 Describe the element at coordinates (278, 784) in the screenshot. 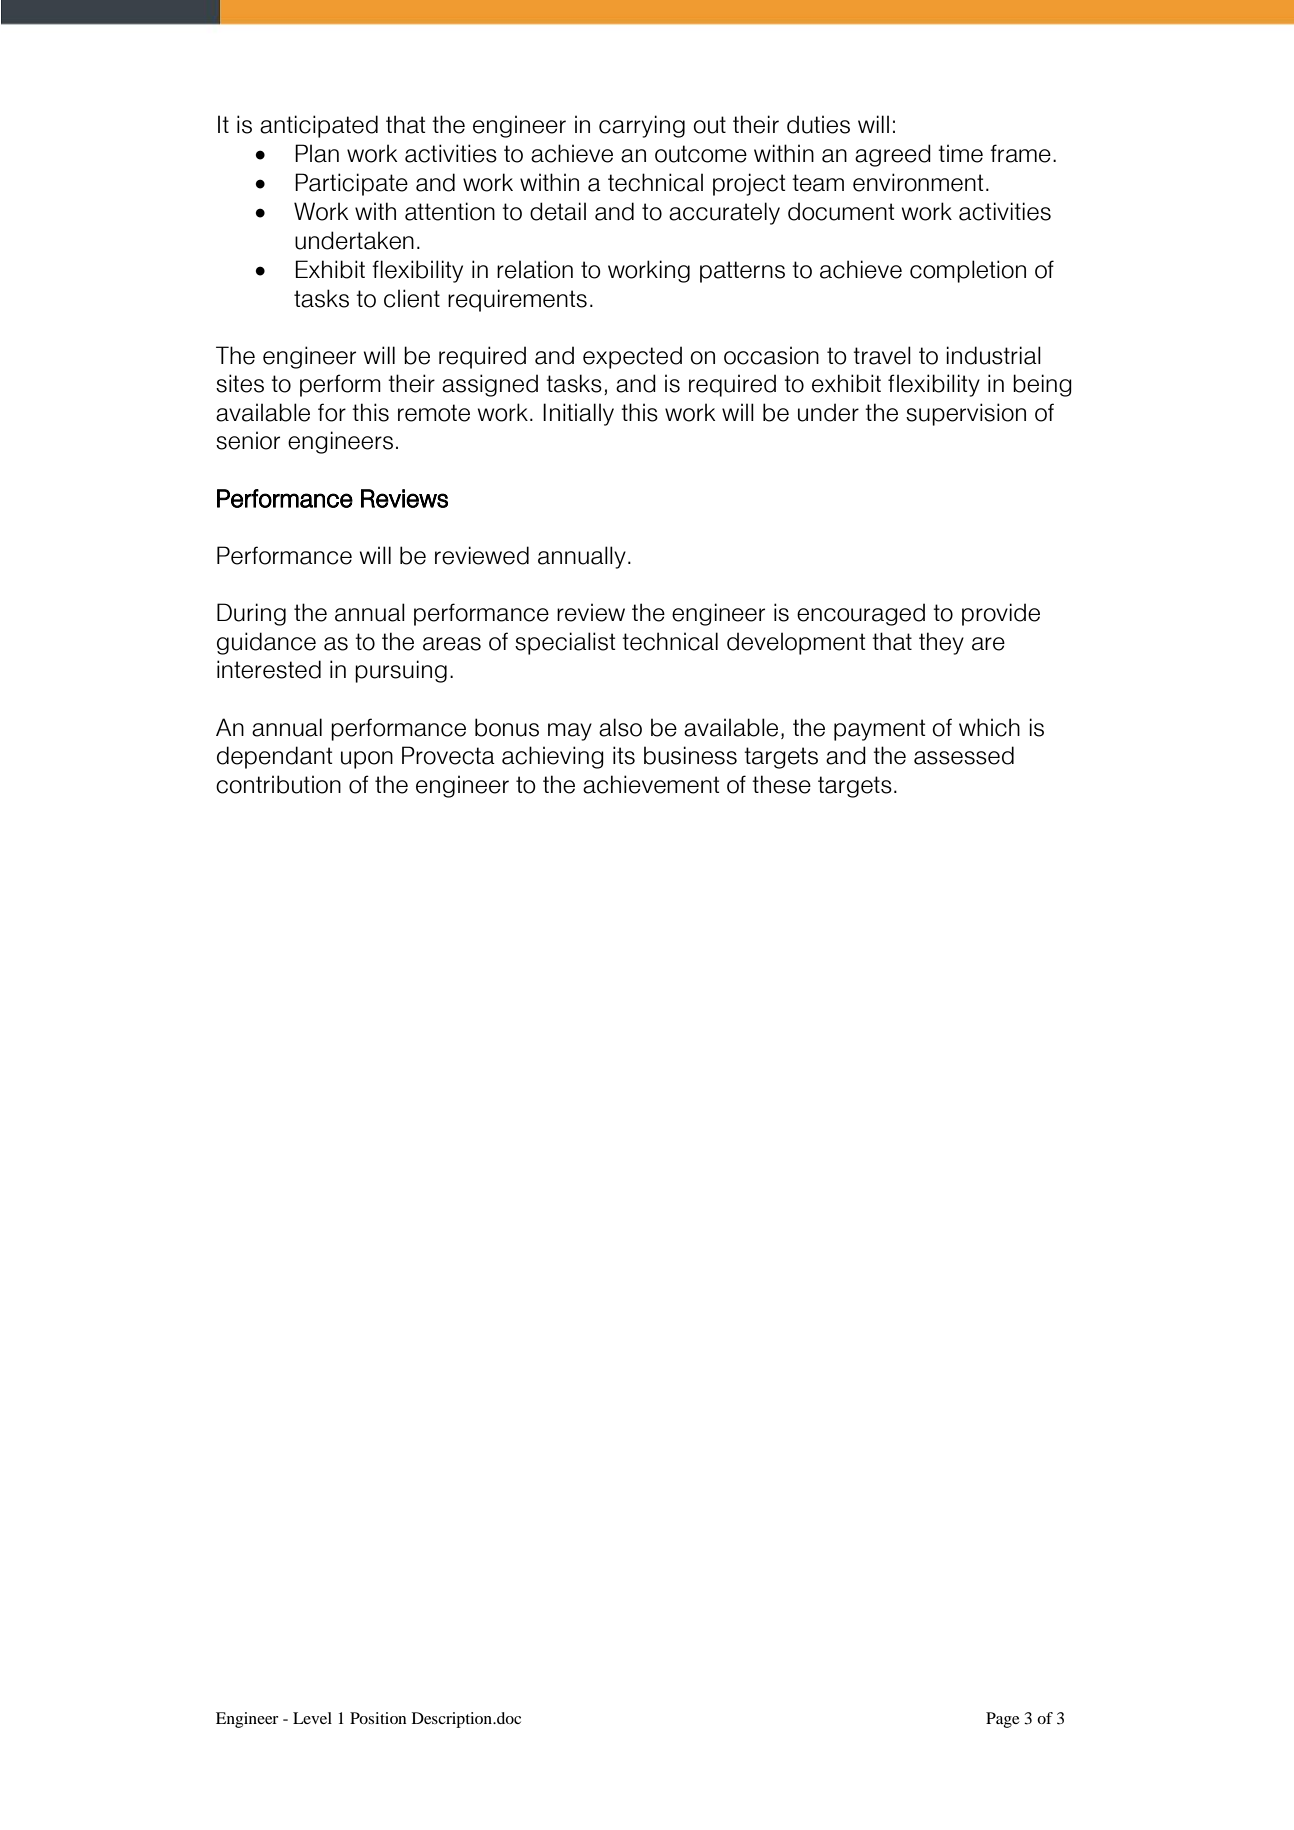

I see `contribution` at that location.
